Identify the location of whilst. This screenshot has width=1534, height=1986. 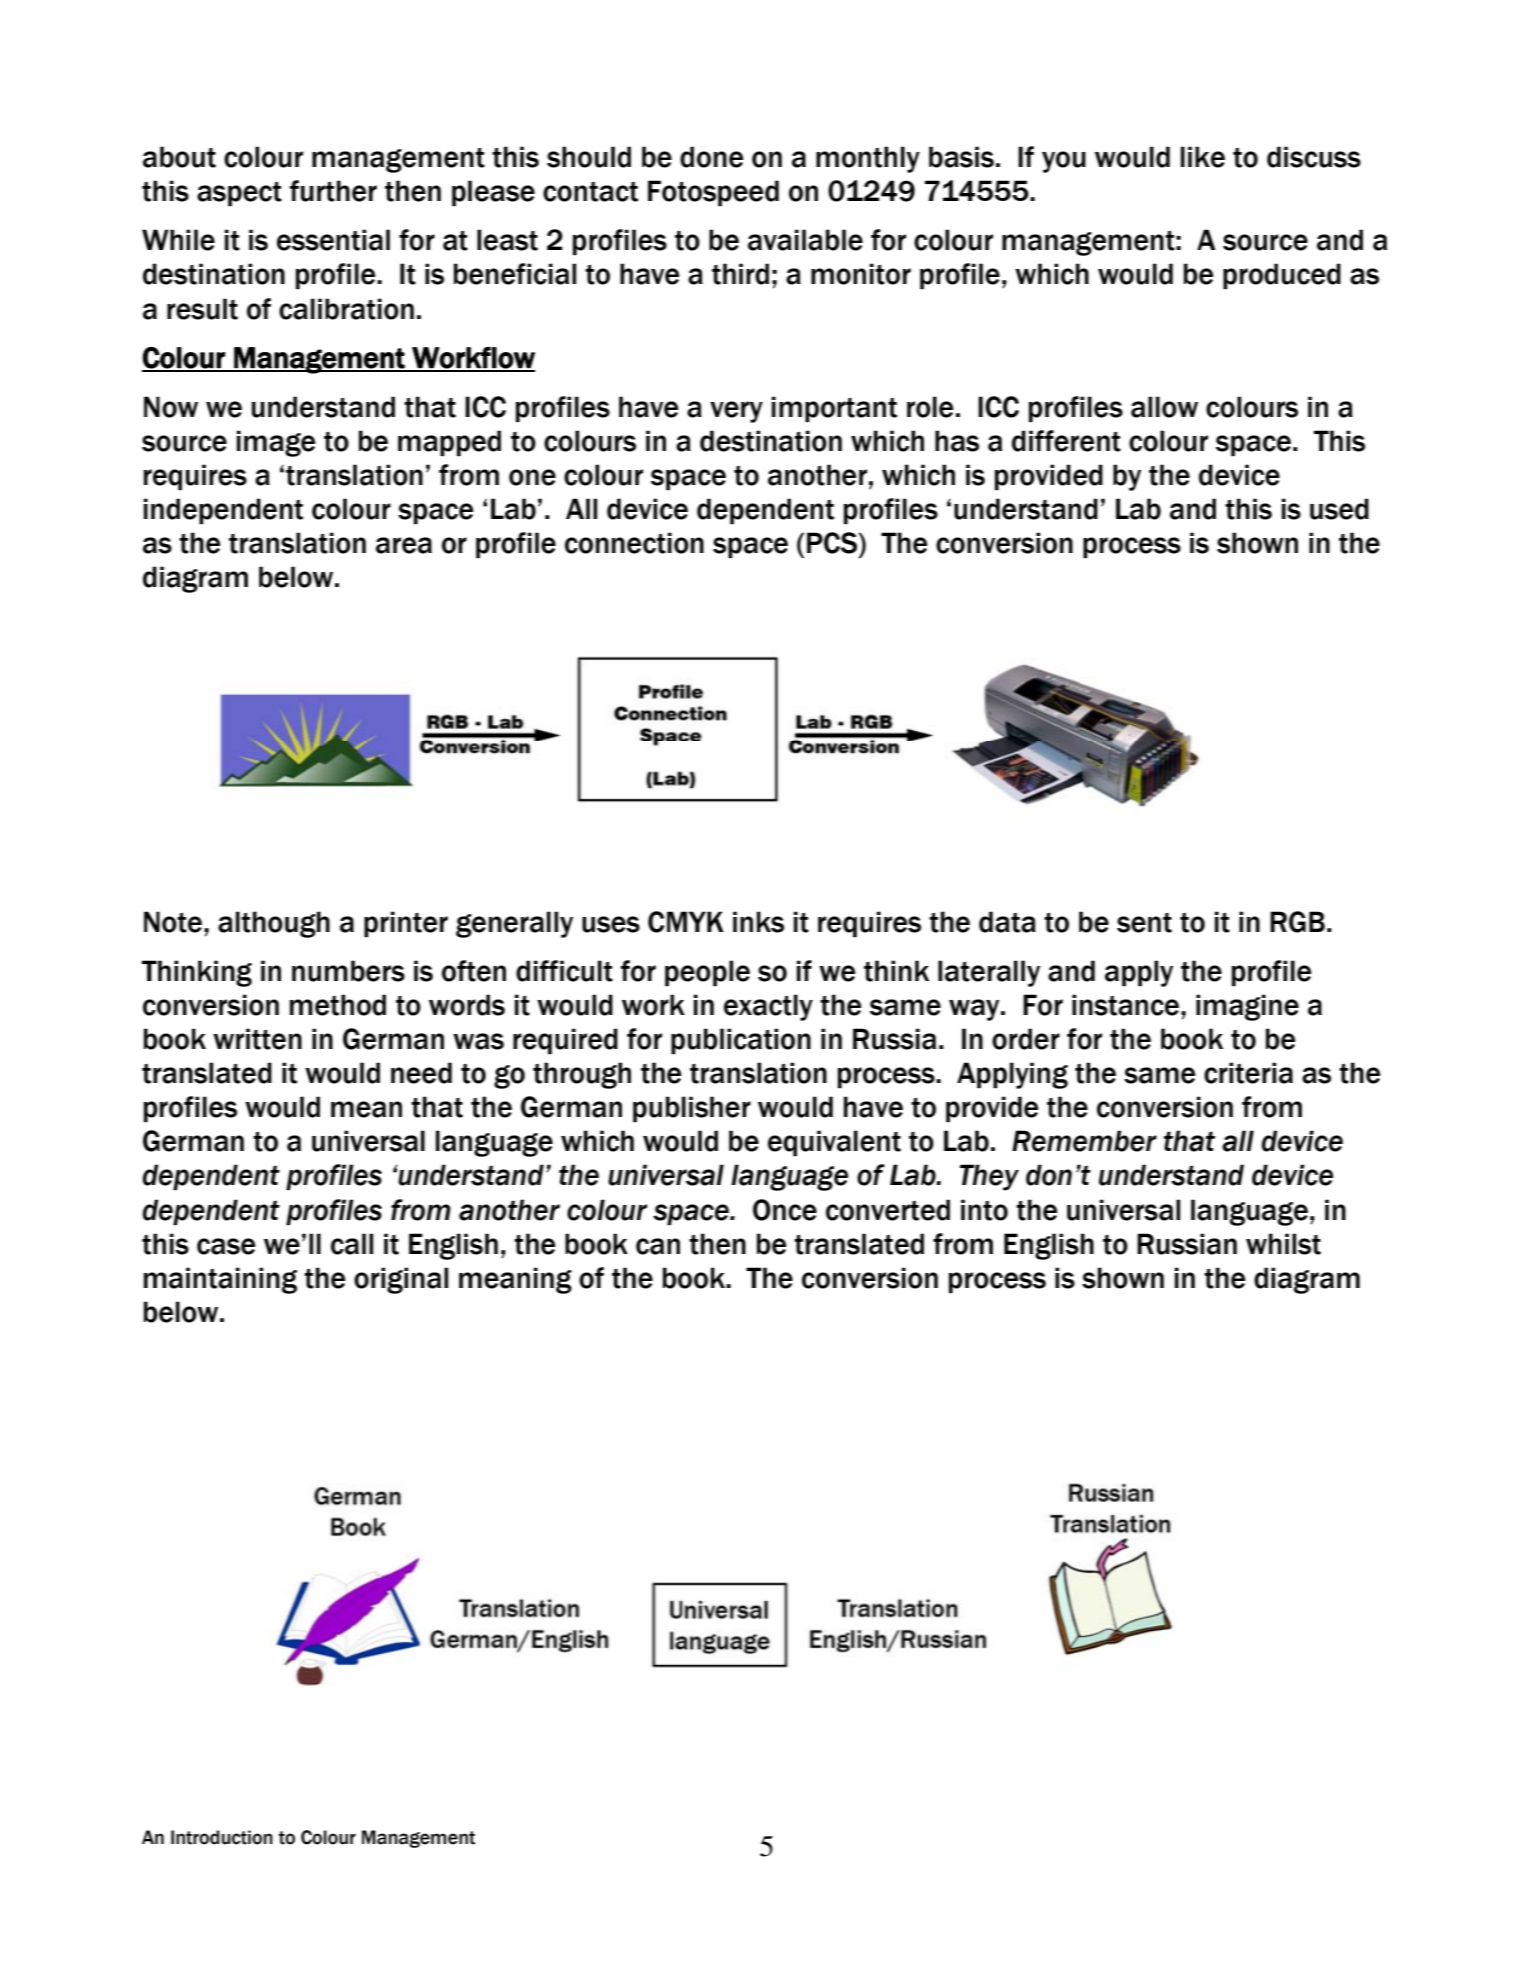
(1283, 1244).
